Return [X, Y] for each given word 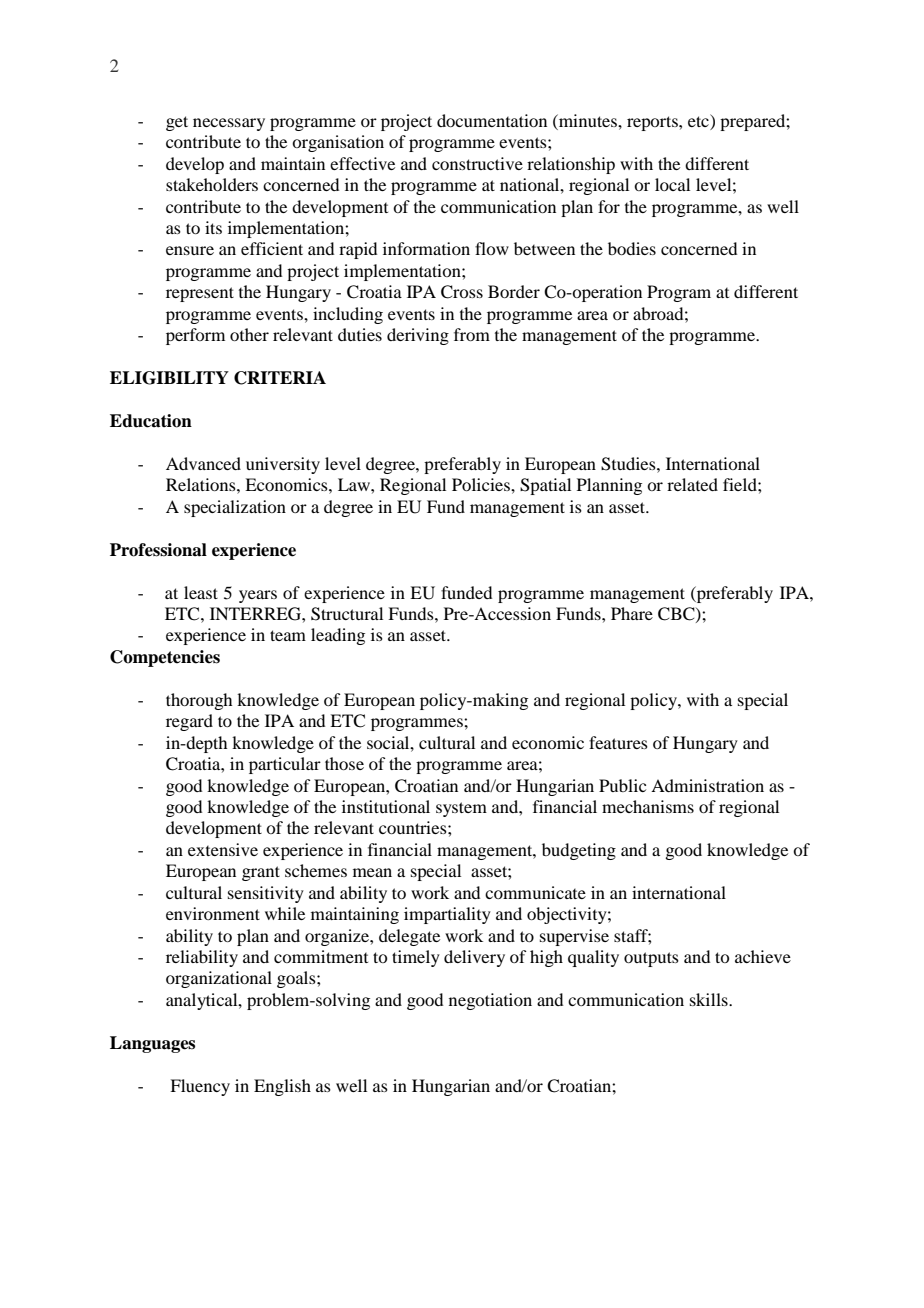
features [618, 742]
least [201, 592]
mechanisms [648, 806]
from [472, 334]
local [672, 184]
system [461, 809]
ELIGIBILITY [169, 378]
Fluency [200, 1087]
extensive [223, 849]
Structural [347, 614]
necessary [229, 124]
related [692, 484]
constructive [477, 163]
